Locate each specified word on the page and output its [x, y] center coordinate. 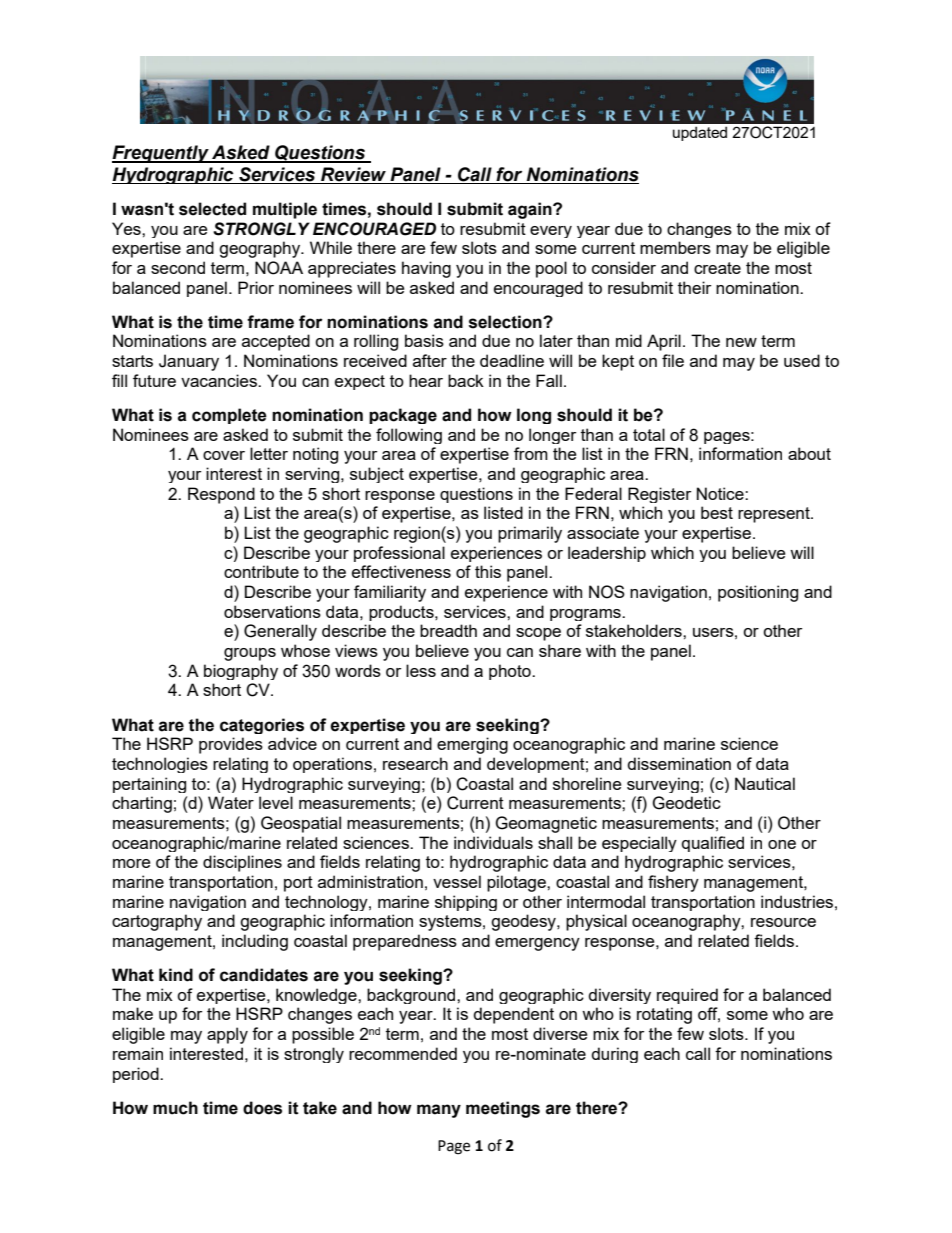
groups [250, 654]
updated [700, 133]
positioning [758, 593]
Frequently [161, 154]
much [175, 1108]
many [439, 1111]
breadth [448, 630]
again [531, 210]
